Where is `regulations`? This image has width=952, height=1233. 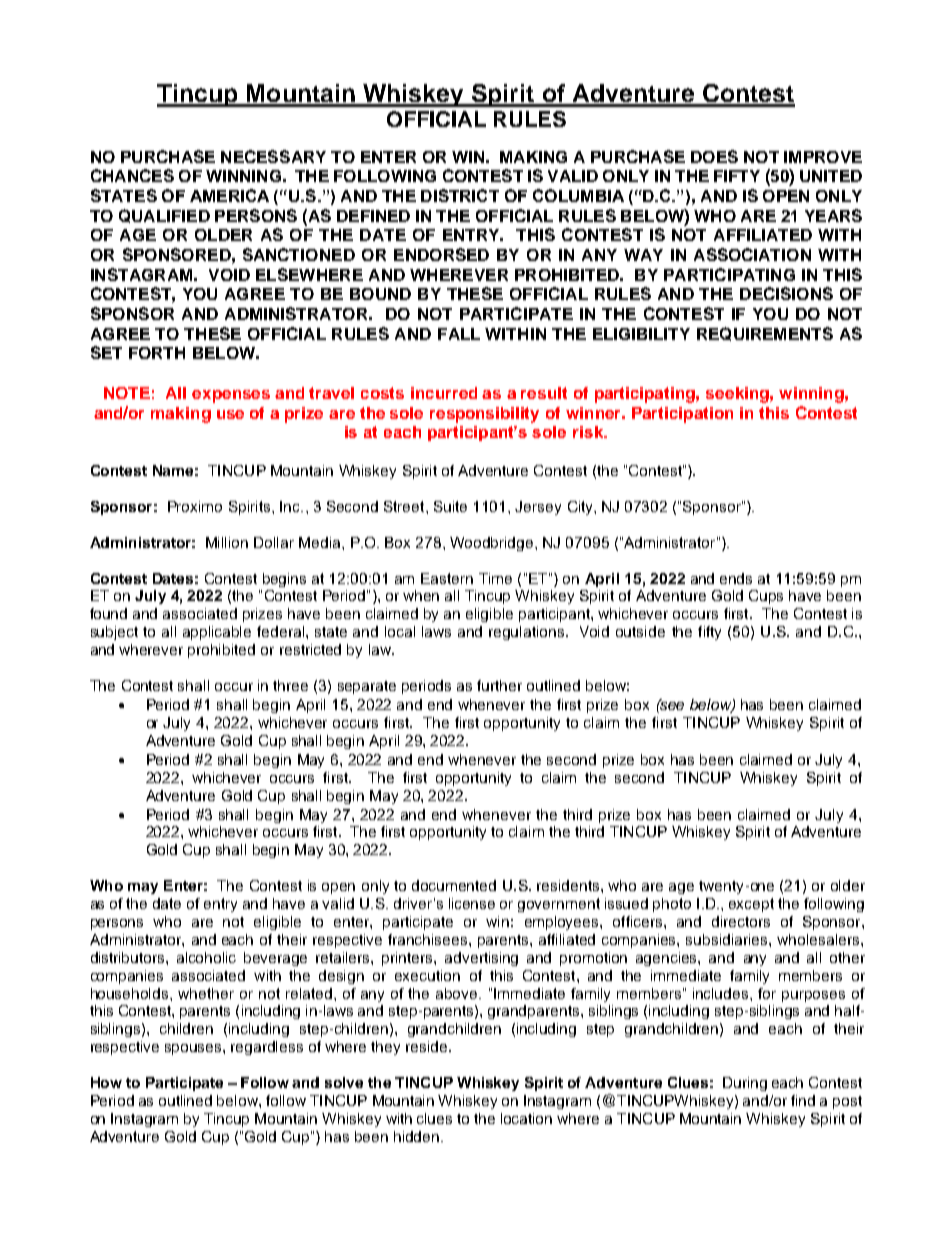 regulations is located at coordinates (528, 633).
